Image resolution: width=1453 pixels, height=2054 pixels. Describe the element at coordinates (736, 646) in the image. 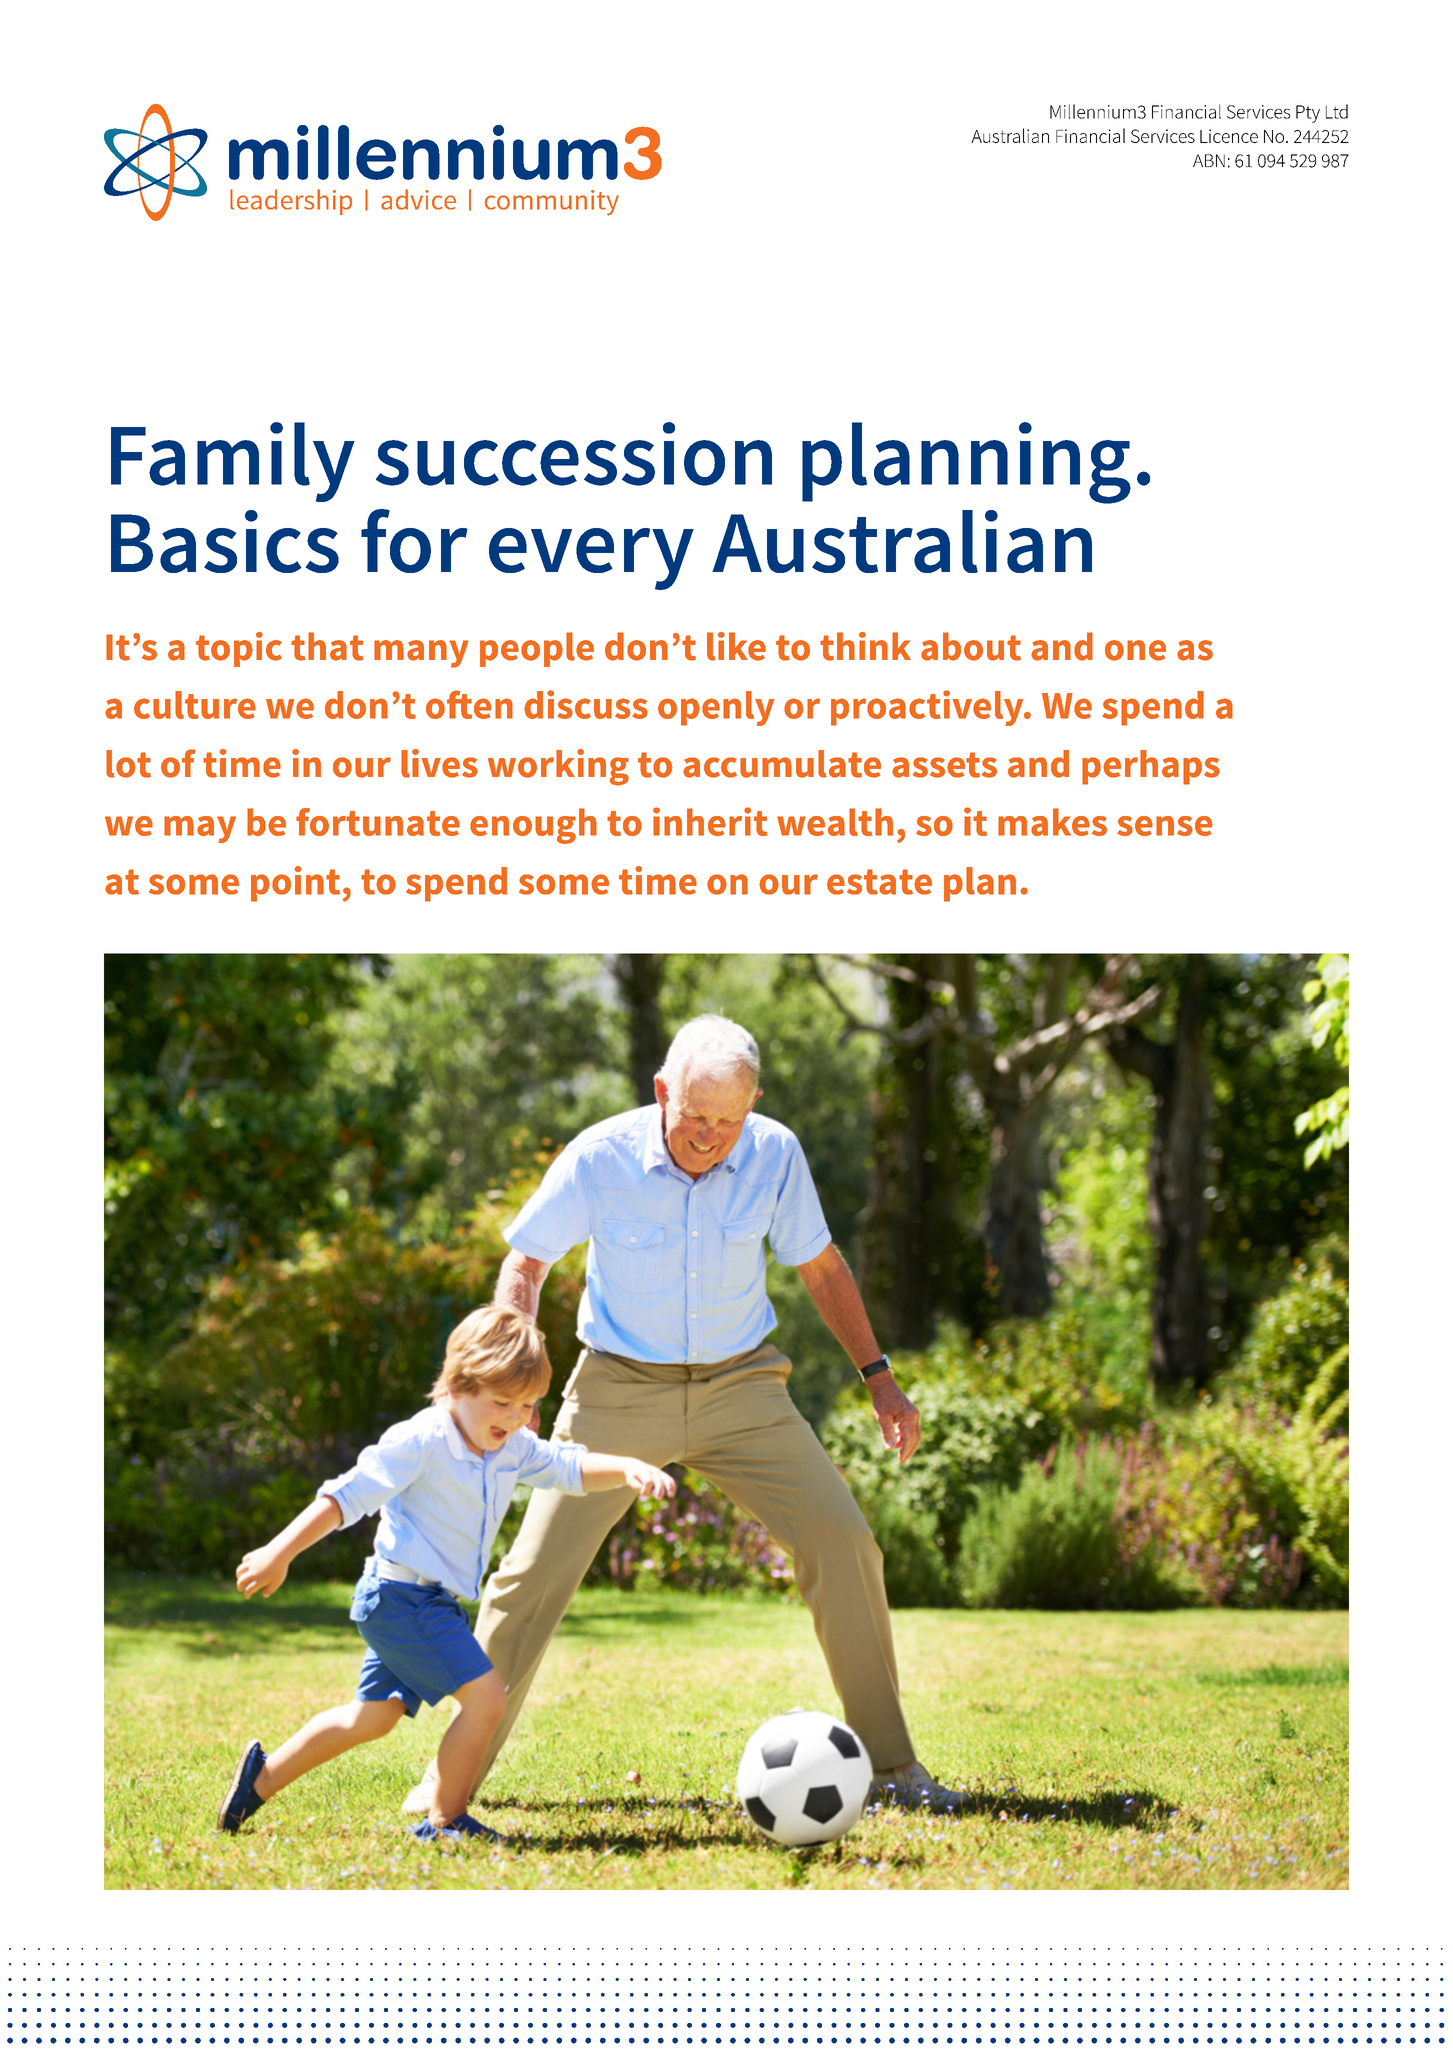

I see `like` at that location.
